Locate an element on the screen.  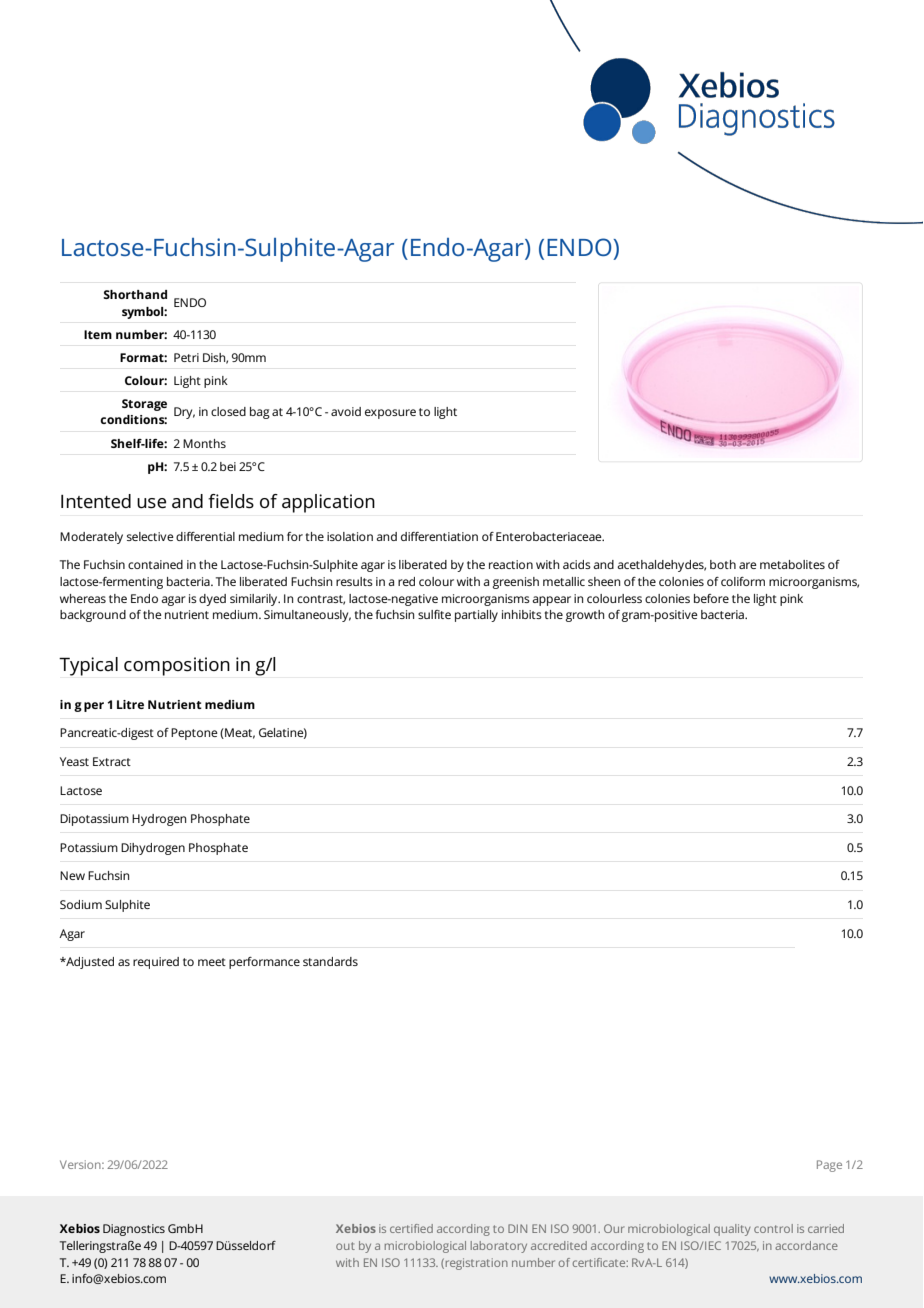
exposure is located at coordinates (390, 414).
